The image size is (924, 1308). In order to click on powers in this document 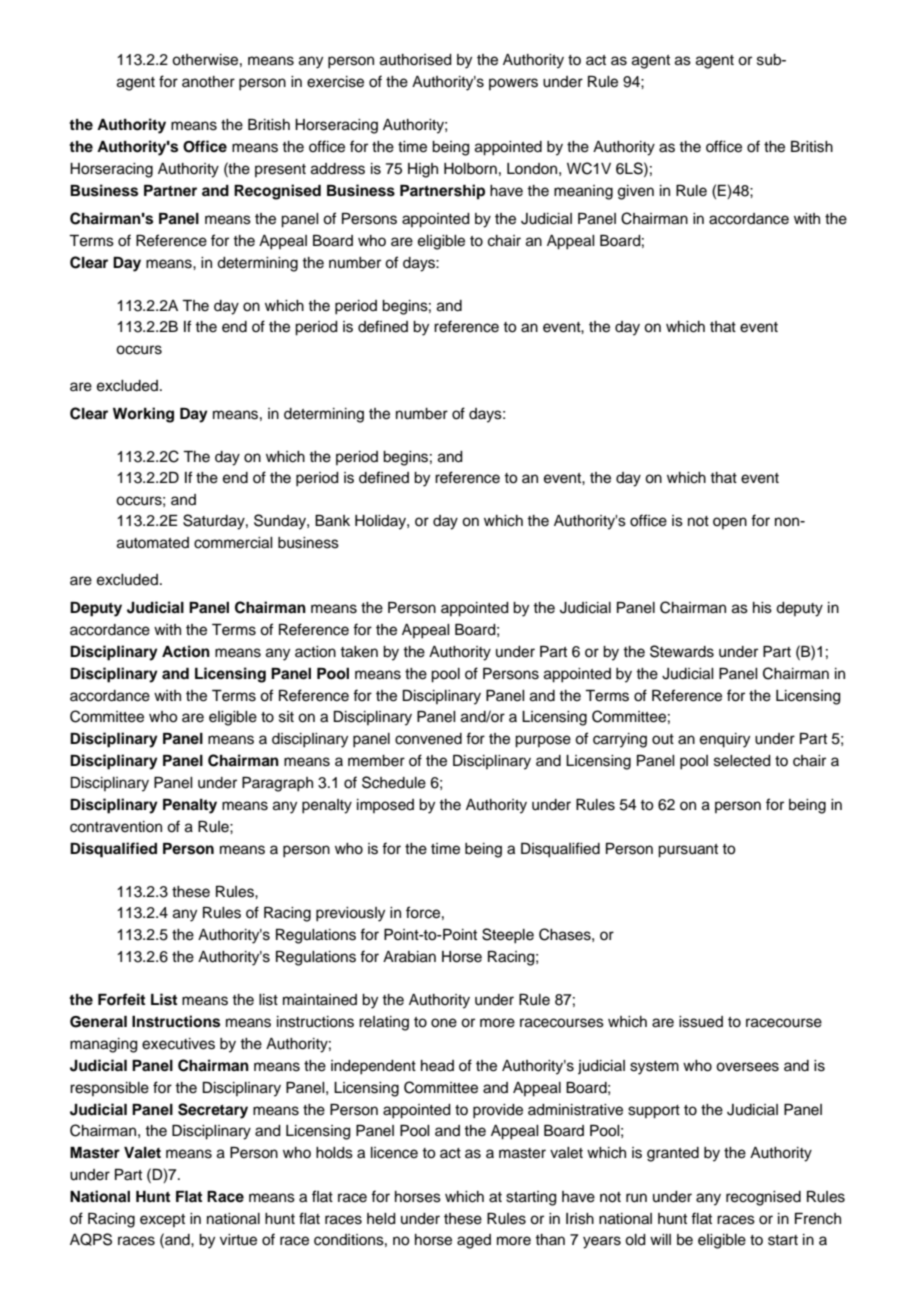, I will do `click(513, 84)`.
